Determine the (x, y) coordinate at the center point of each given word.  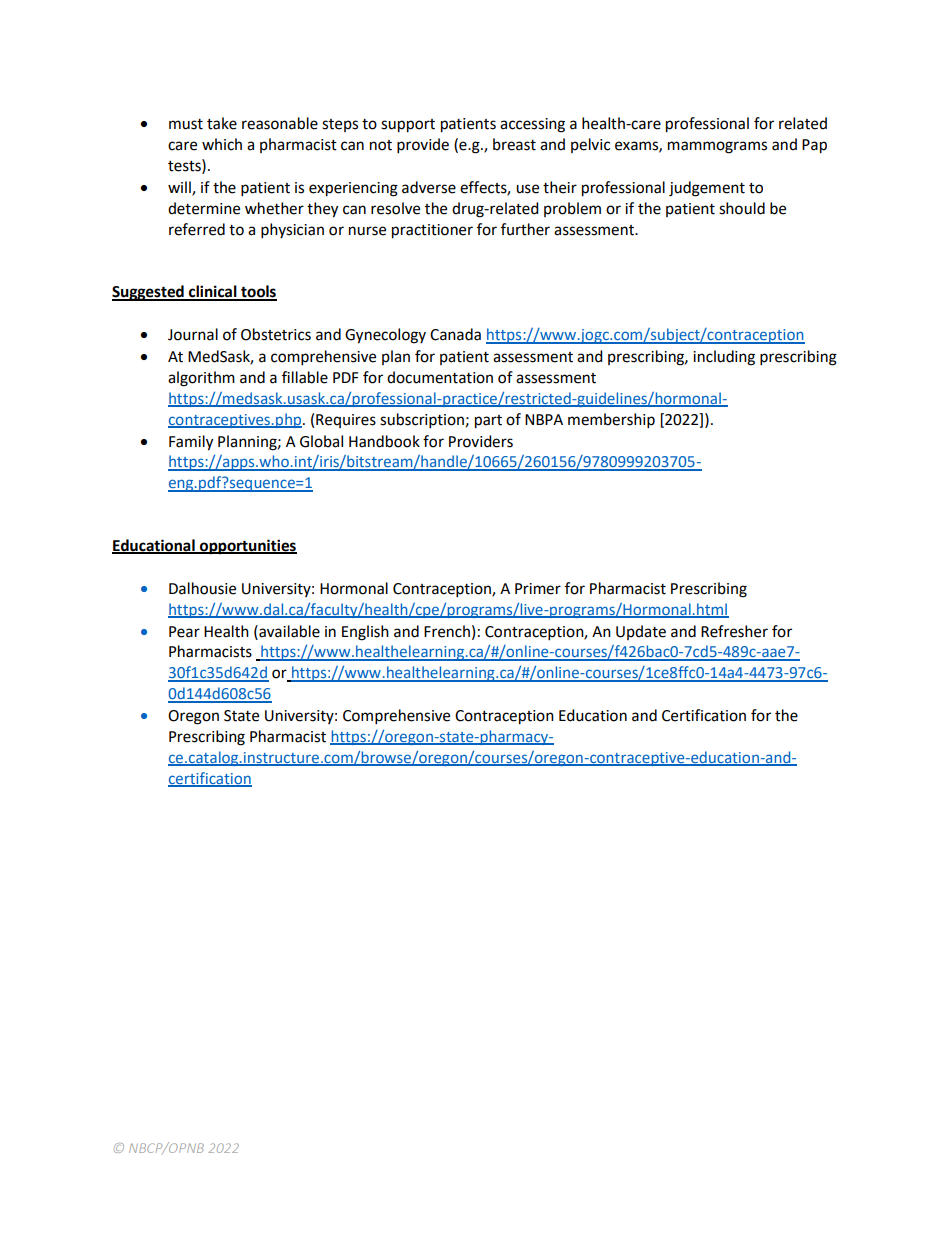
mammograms (717, 147)
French (447, 631)
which (222, 144)
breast (514, 144)
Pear (184, 632)
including (724, 358)
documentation (440, 377)
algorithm (201, 379)
